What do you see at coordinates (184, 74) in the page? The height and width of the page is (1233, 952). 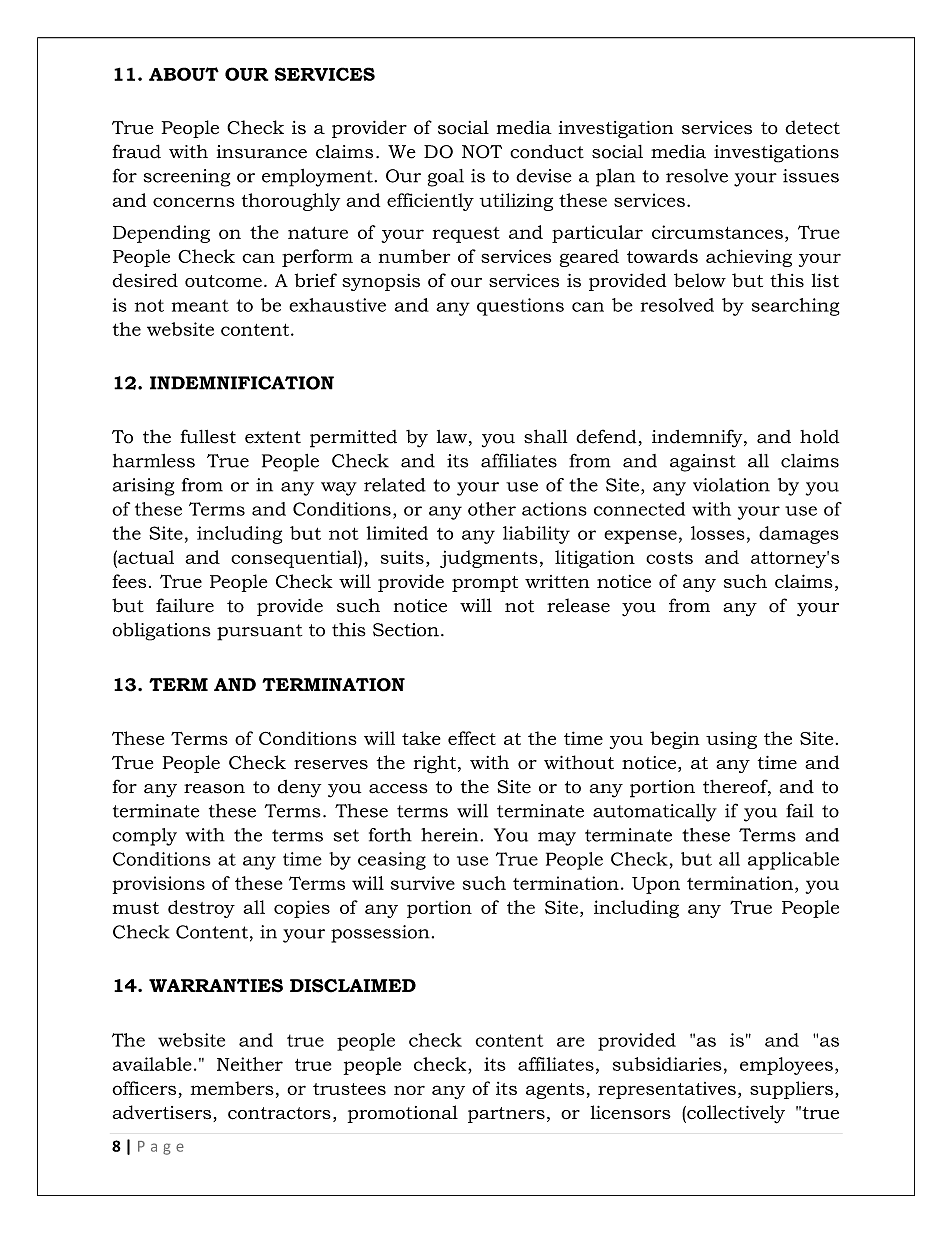 I see `ABOUT` at bounding box center [184, 74].
